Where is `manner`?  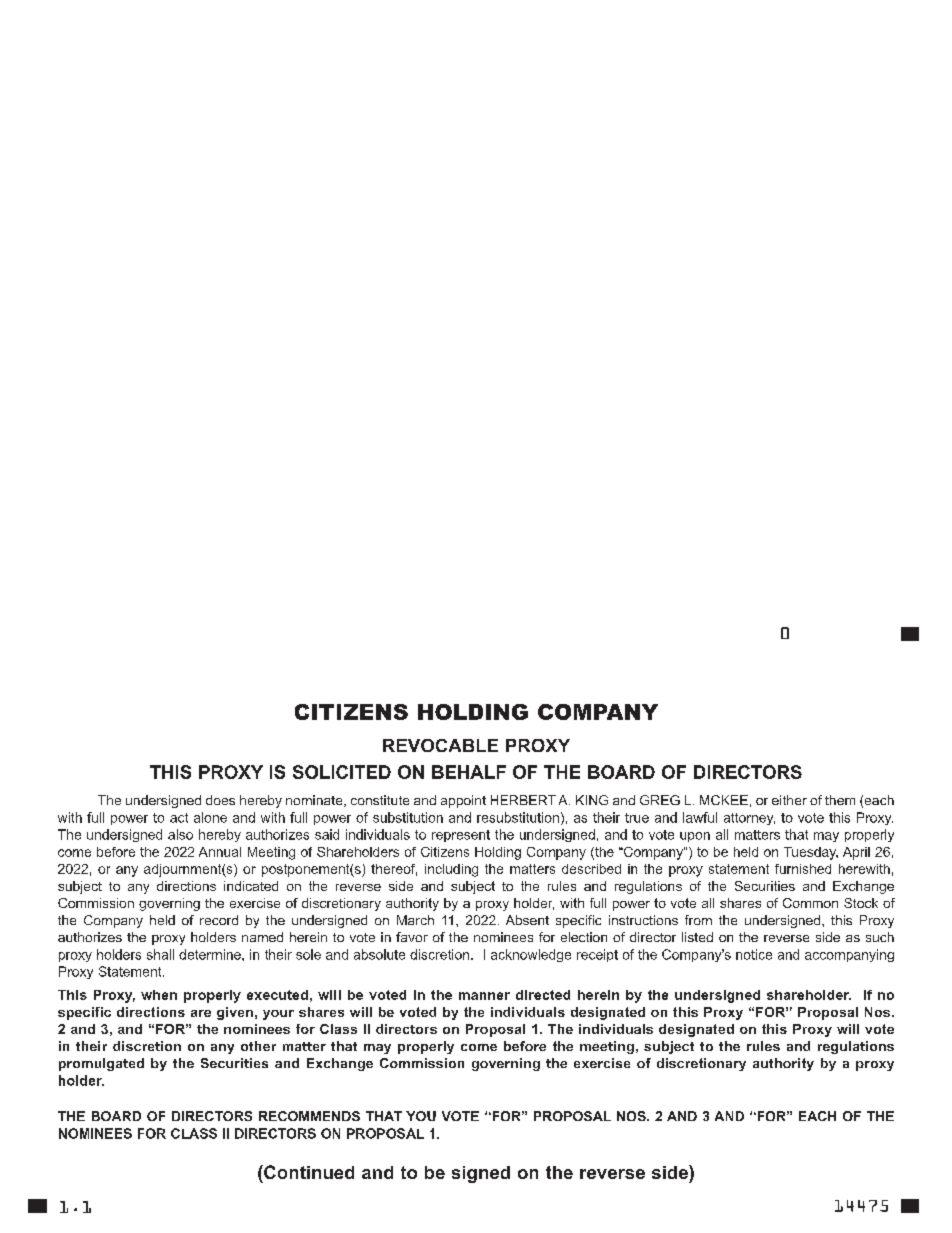 manner is located at coordinates (484, 996).
